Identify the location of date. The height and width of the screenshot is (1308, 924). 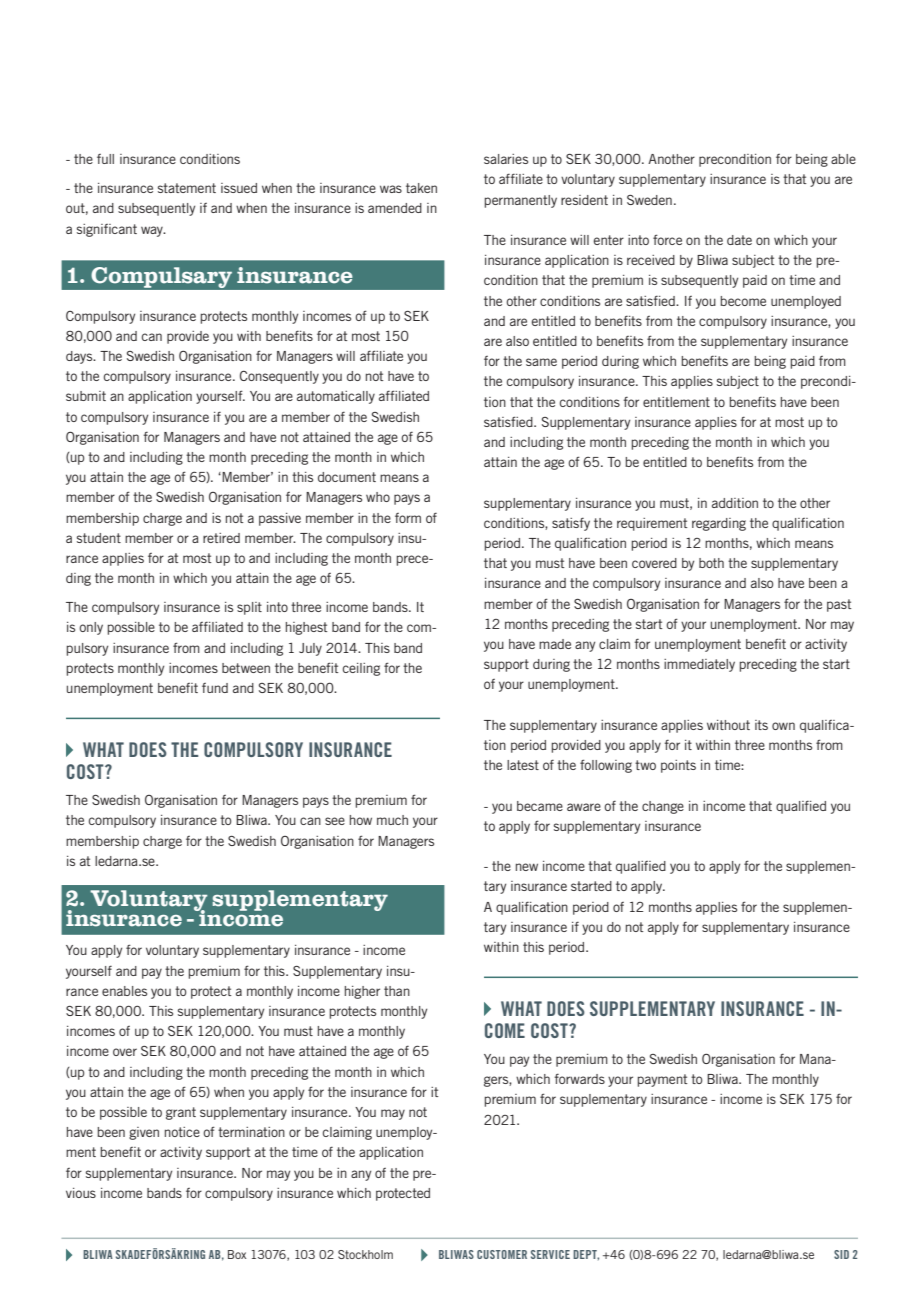
(739, 240).
